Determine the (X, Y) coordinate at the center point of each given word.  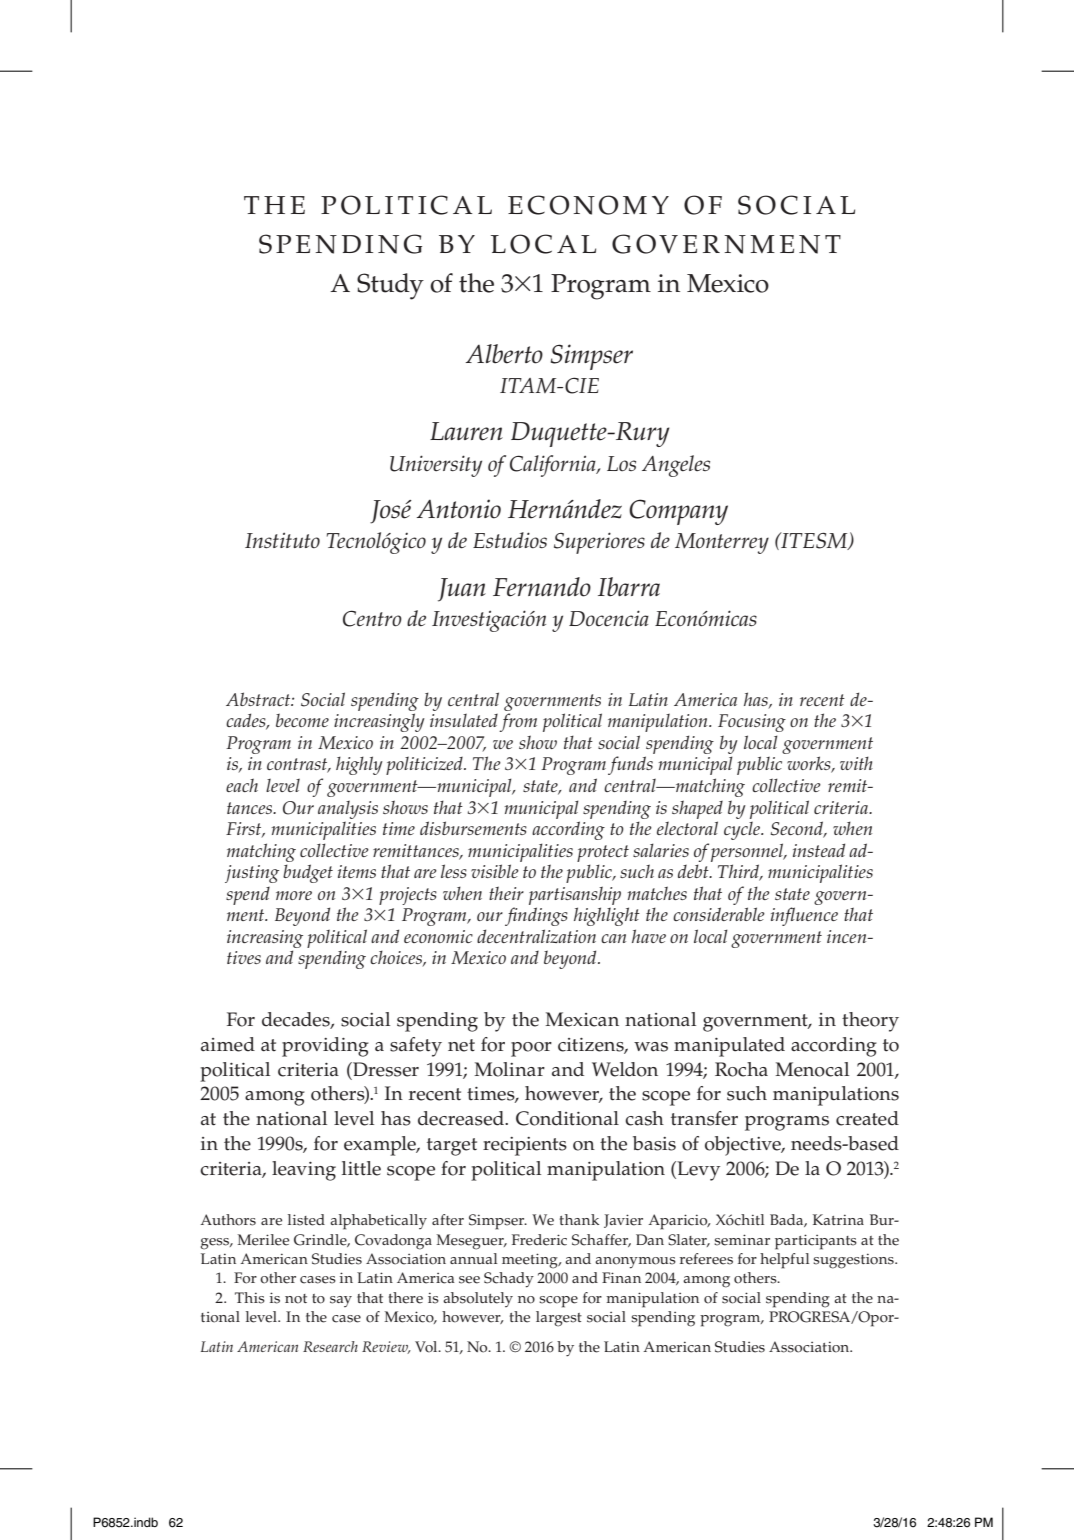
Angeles (676, 466)
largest (559, 1319)
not (296, 1299)
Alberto (504, 354)
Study (390, 286)
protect (603, 853)
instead (819, 850)
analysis (348, 810)
